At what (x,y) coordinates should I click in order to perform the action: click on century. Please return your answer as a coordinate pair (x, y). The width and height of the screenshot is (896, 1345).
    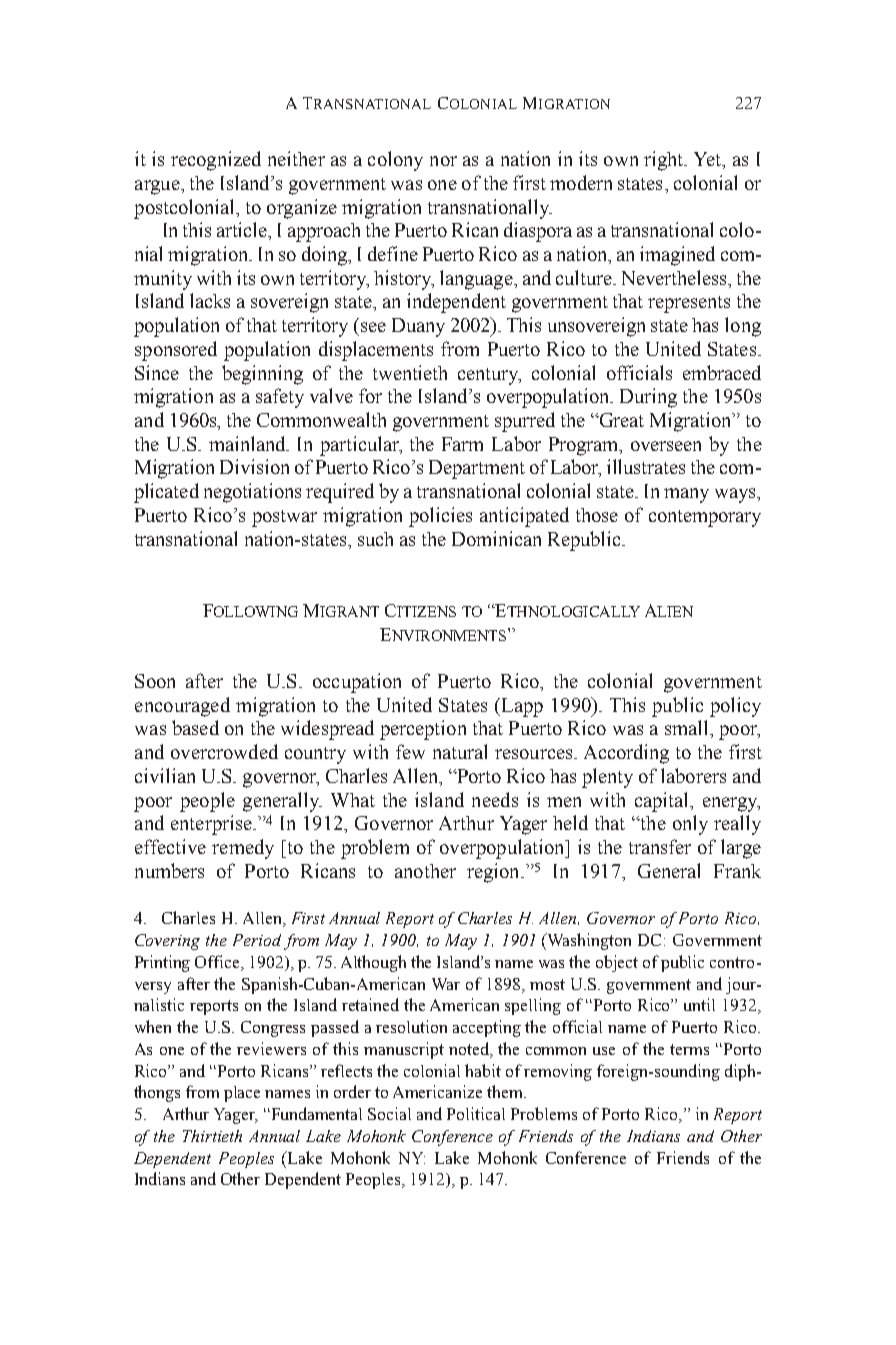
    Looking at the image, I should click on (489, 376).
